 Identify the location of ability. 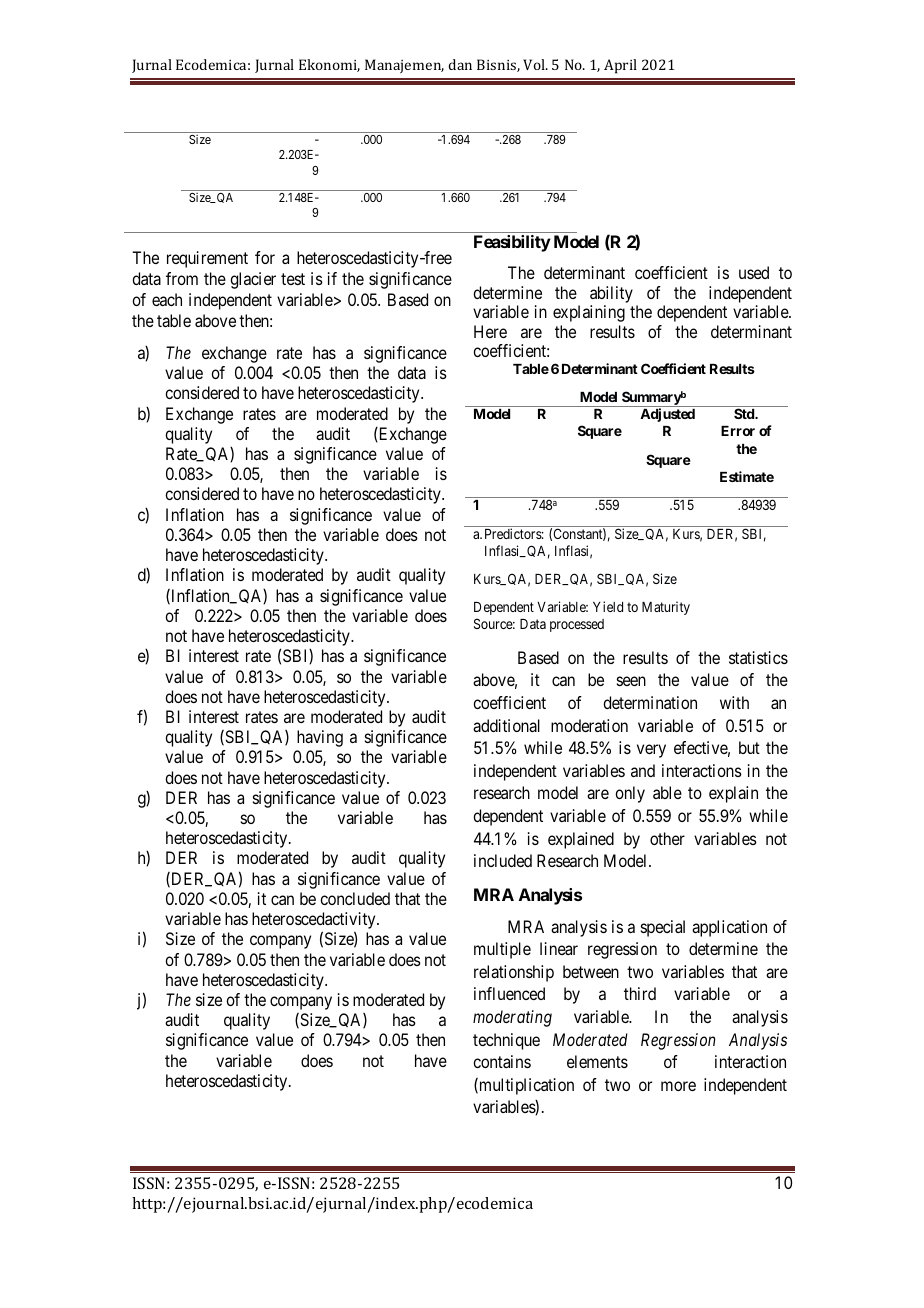
(611, 294).
